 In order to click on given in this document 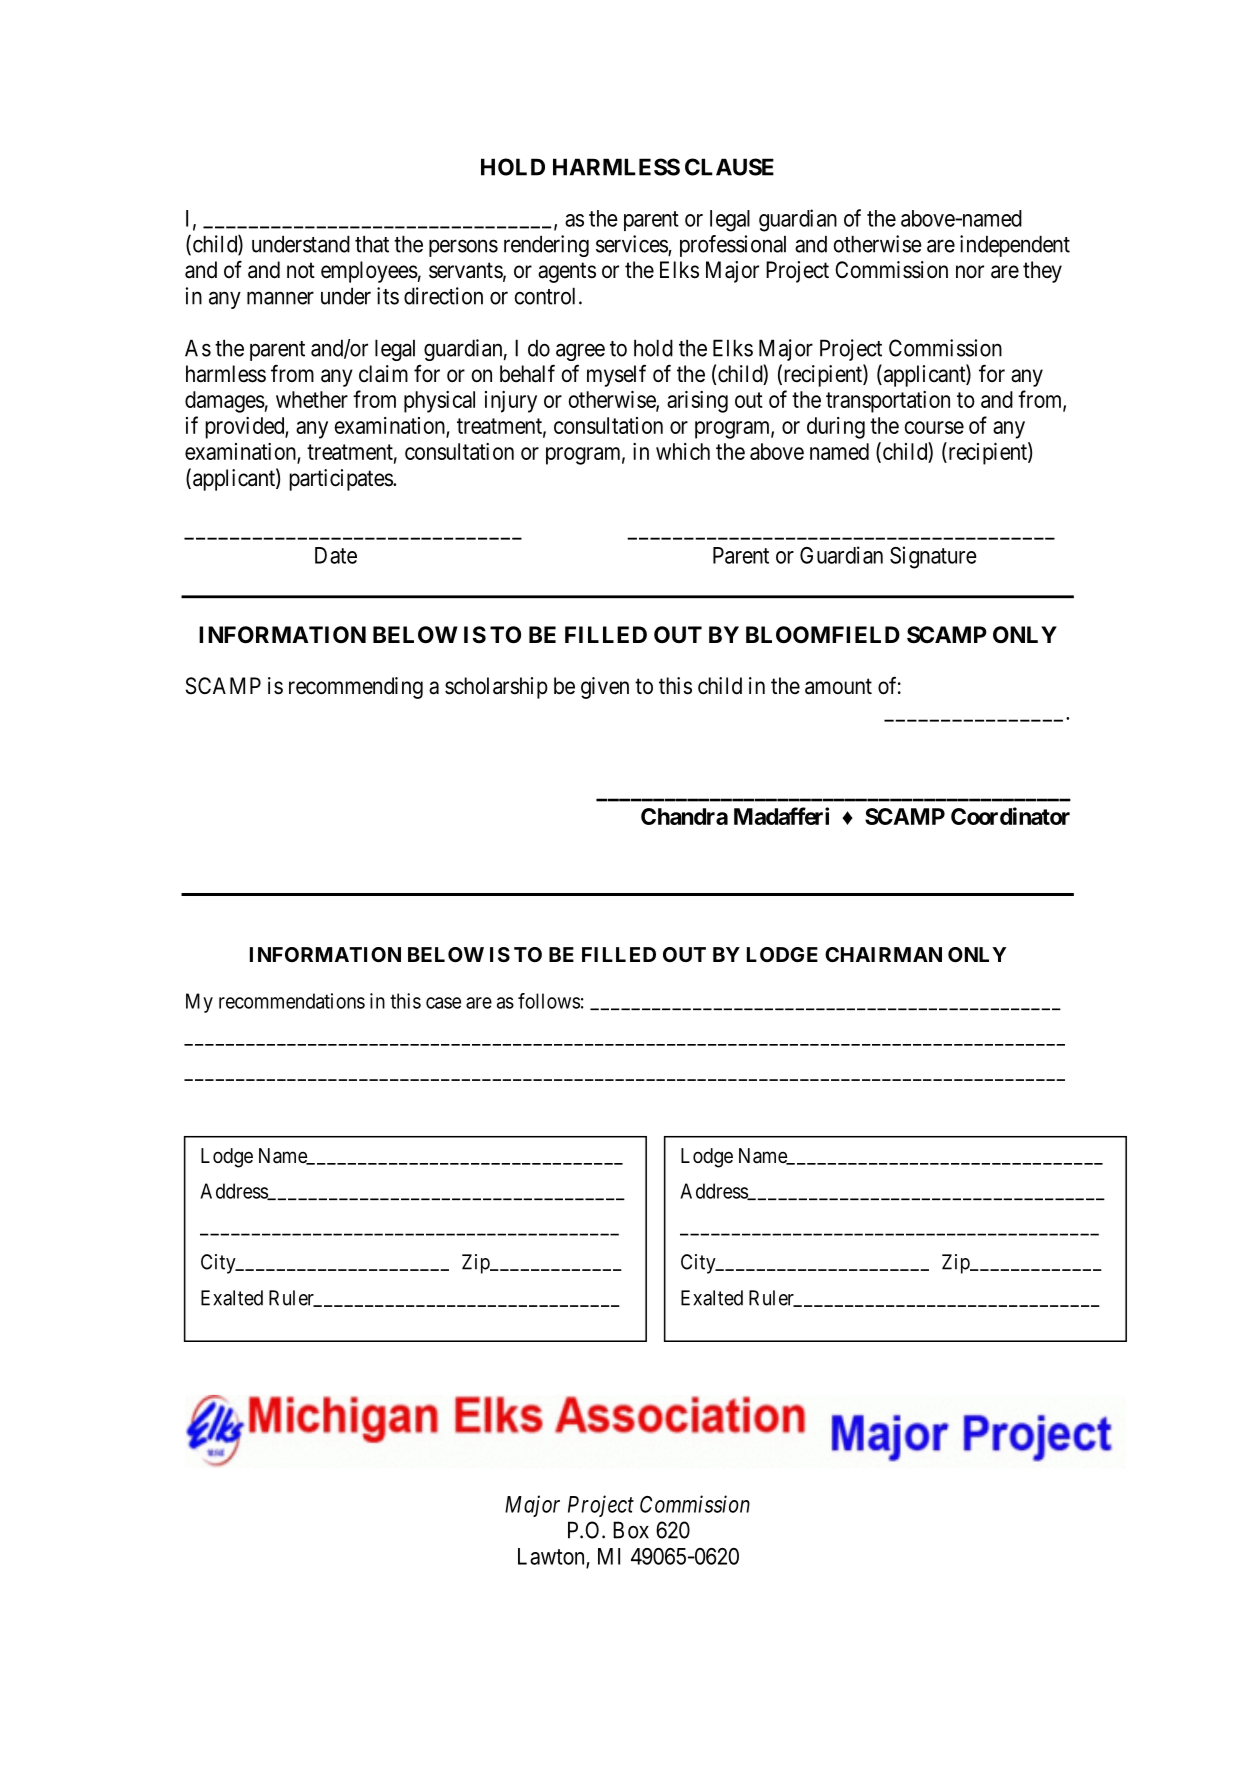, I will do `click(605, 688)`.
